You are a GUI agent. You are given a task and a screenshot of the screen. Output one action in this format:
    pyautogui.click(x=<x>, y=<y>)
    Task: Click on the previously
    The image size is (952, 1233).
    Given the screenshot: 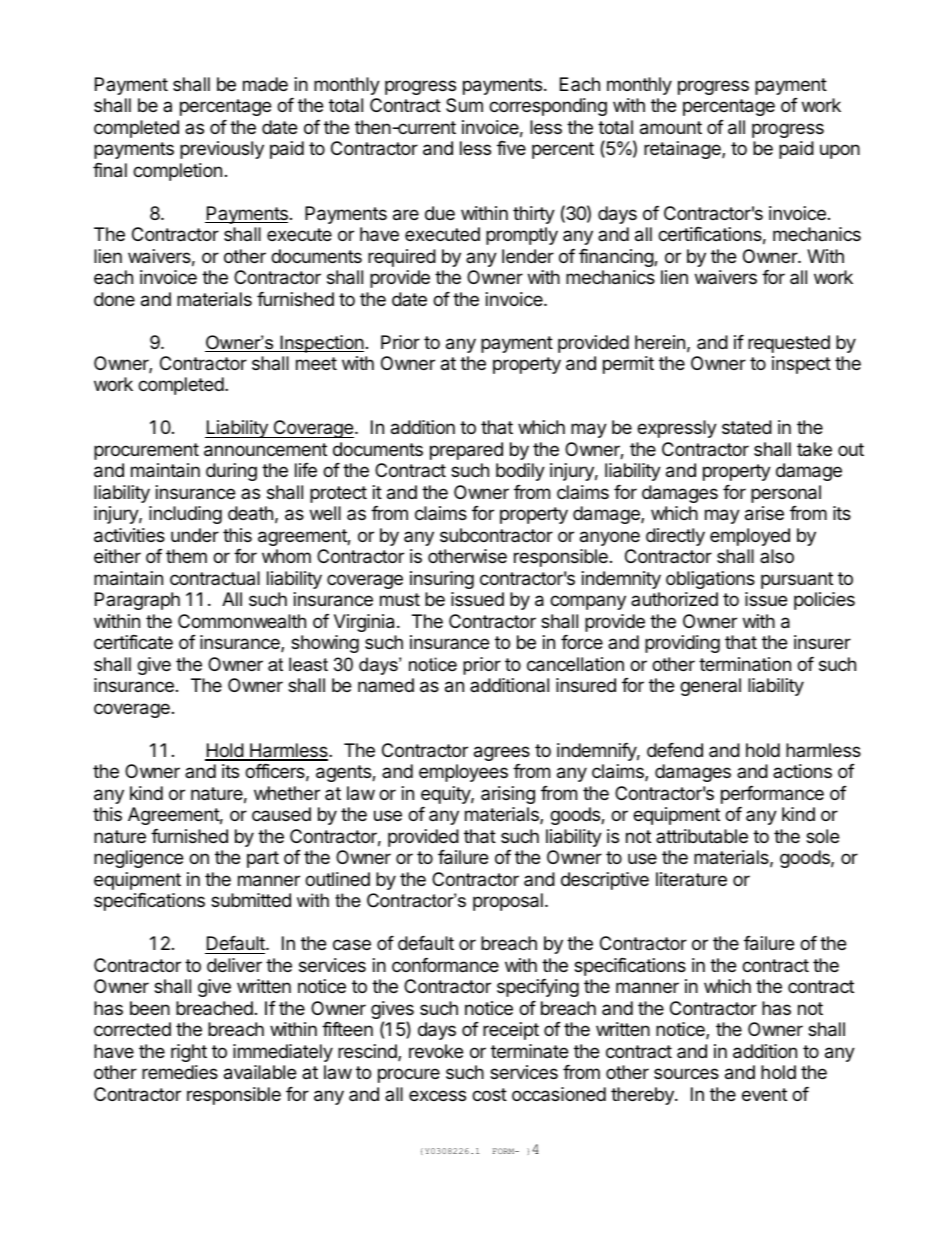 What is the action you would take?
    pyautogui.click(x=222, y=150)
